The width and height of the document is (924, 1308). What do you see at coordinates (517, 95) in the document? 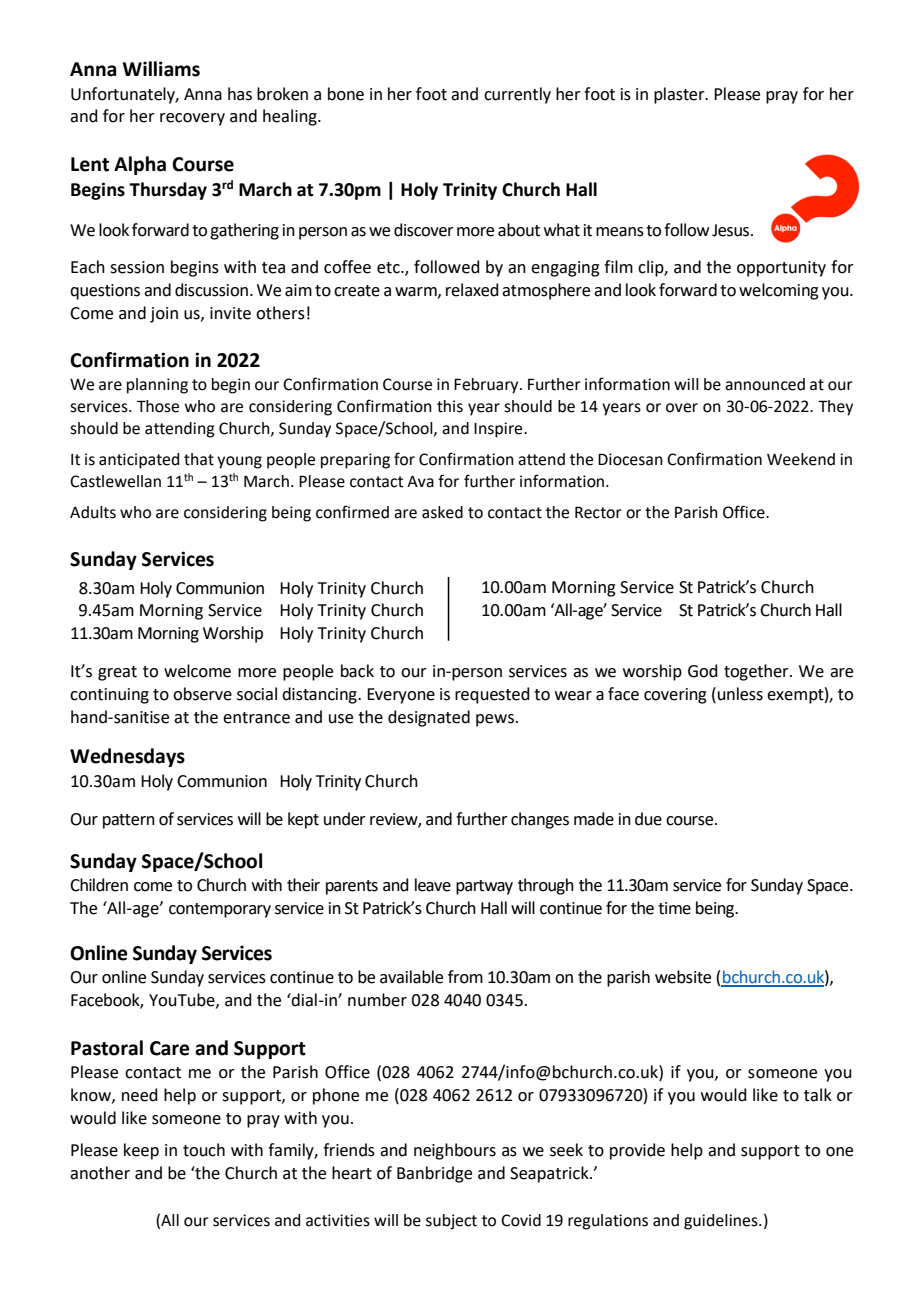
I see `currently` at bounding box center [517, 95].
